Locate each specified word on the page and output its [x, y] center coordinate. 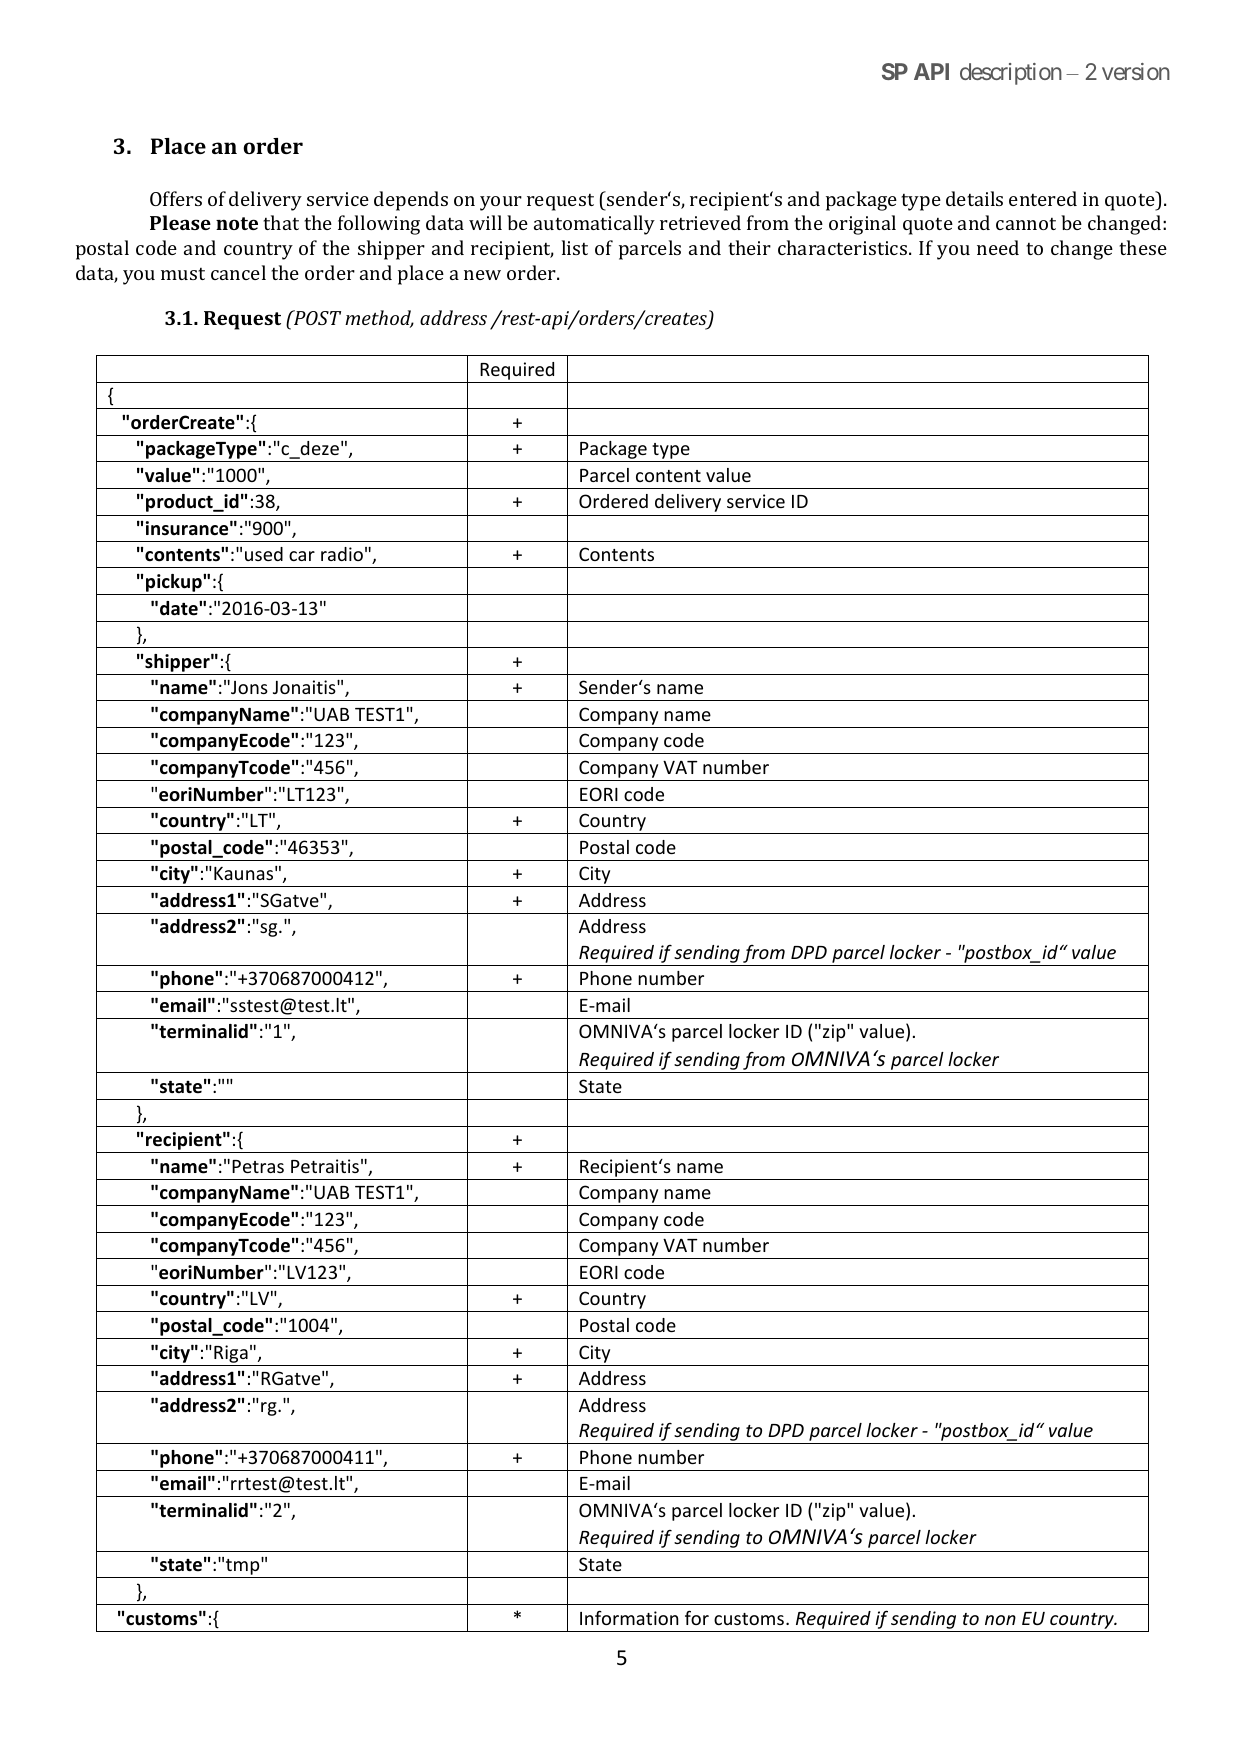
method [379, 319]
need [998, 247]
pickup [174, 584]
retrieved [700, 222]
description [1011, 74]
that [281, 222]
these [1143, 247]
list [575, 247]
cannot [1026, 224]
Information [629, 1618]
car [302, 556]
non [1000, 1620]
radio [342, 554]
